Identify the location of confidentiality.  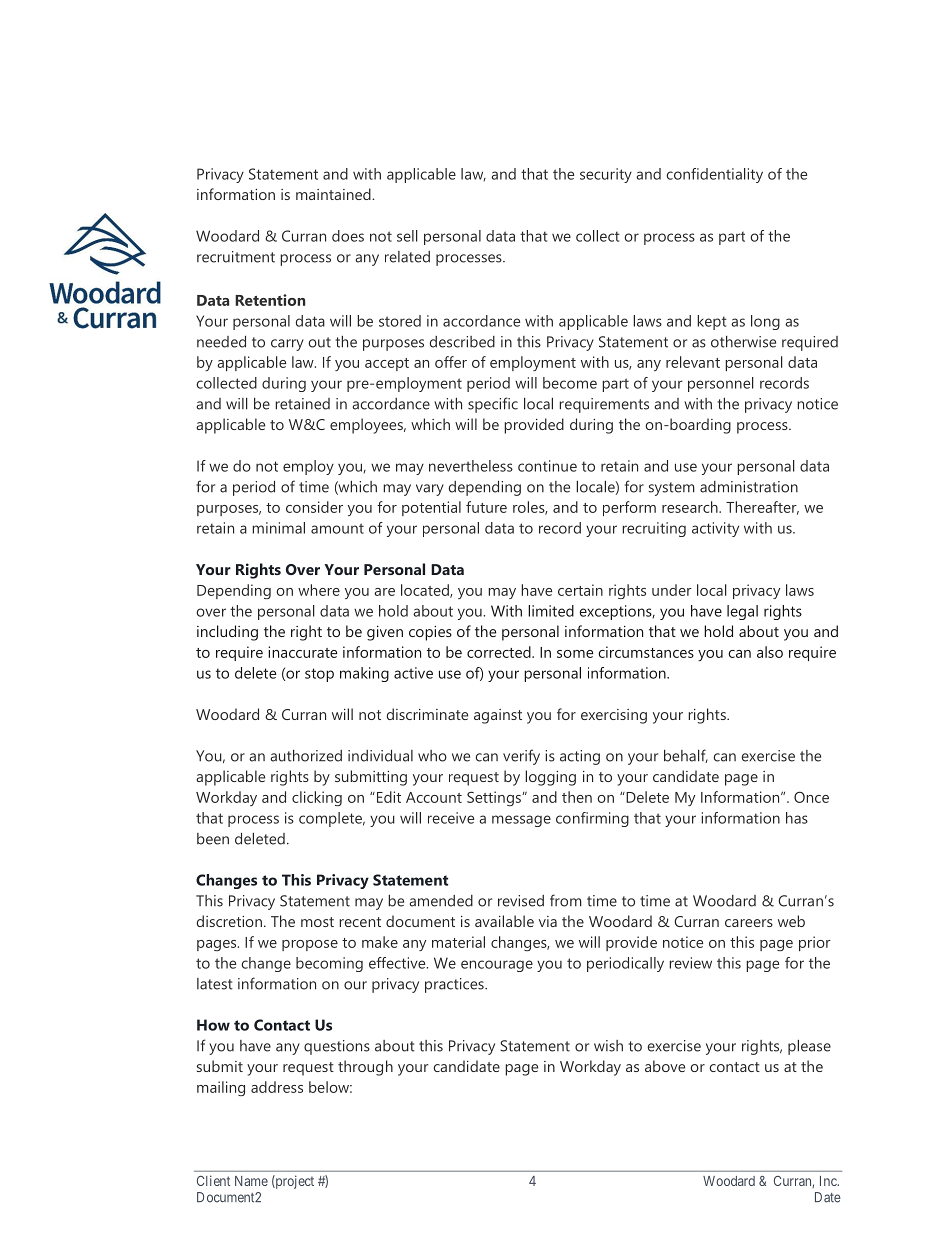
(714, 175).
